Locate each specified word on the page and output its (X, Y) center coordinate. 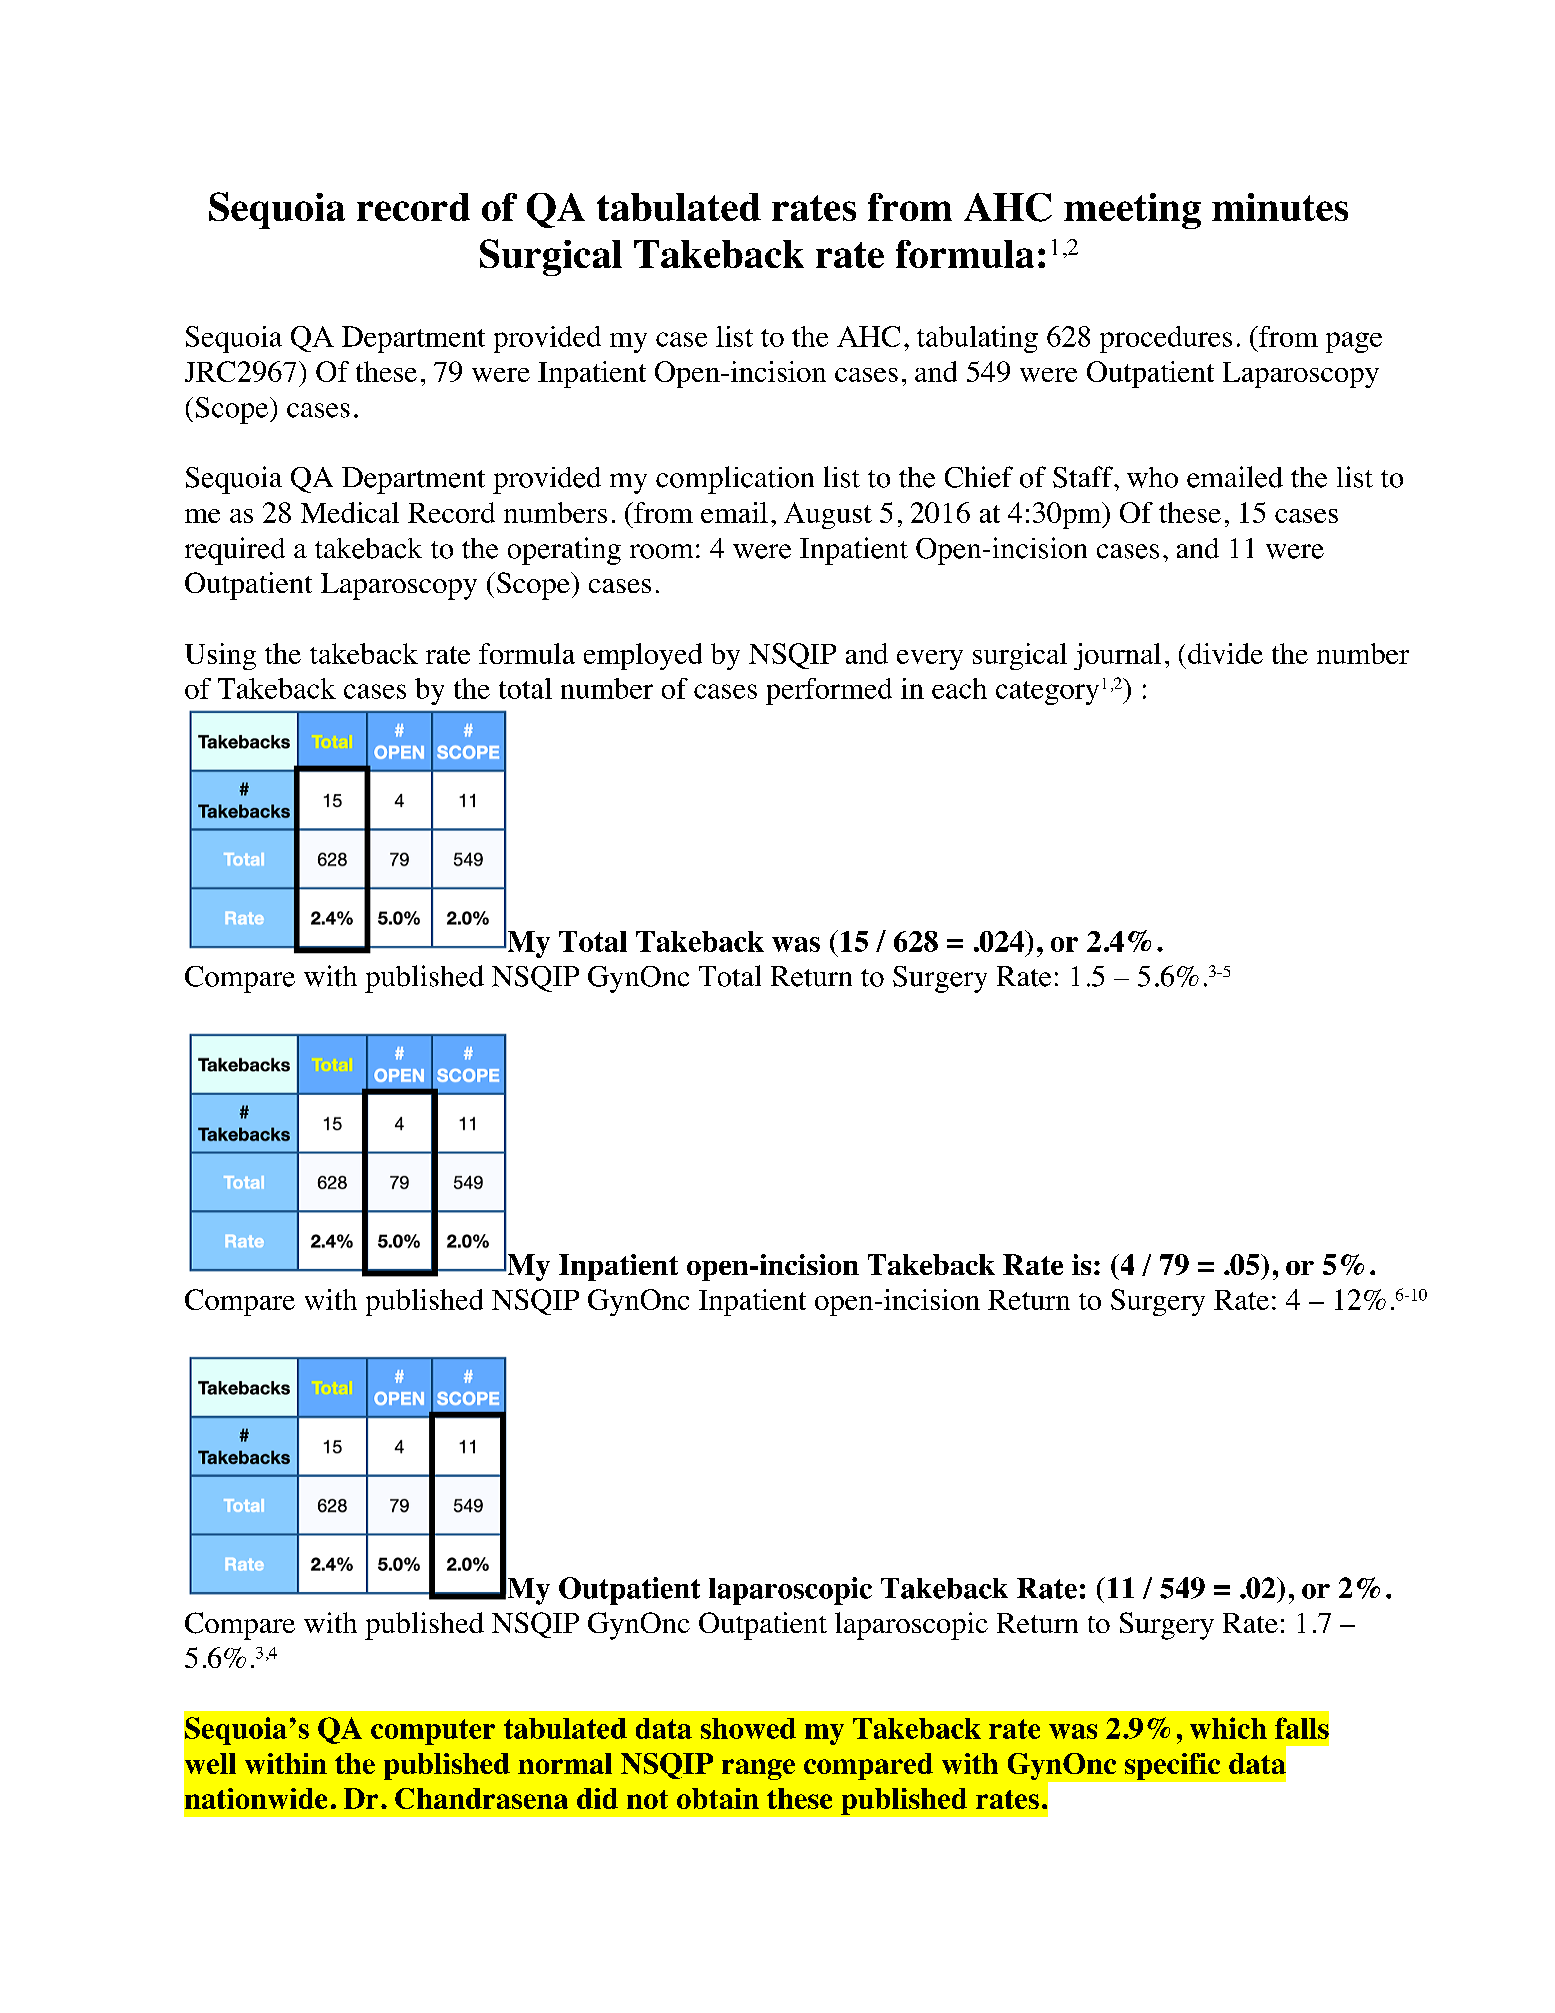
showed (748, 1728)
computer (433, 1732)
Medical (350, 512)
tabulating (977, 339)
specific (1172, 1766)
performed (829, 691)
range (758, 1769)
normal (565, 1763)
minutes (1280, 207)
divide (1225, 653)
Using (220, 656)
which (1228, 1728)
